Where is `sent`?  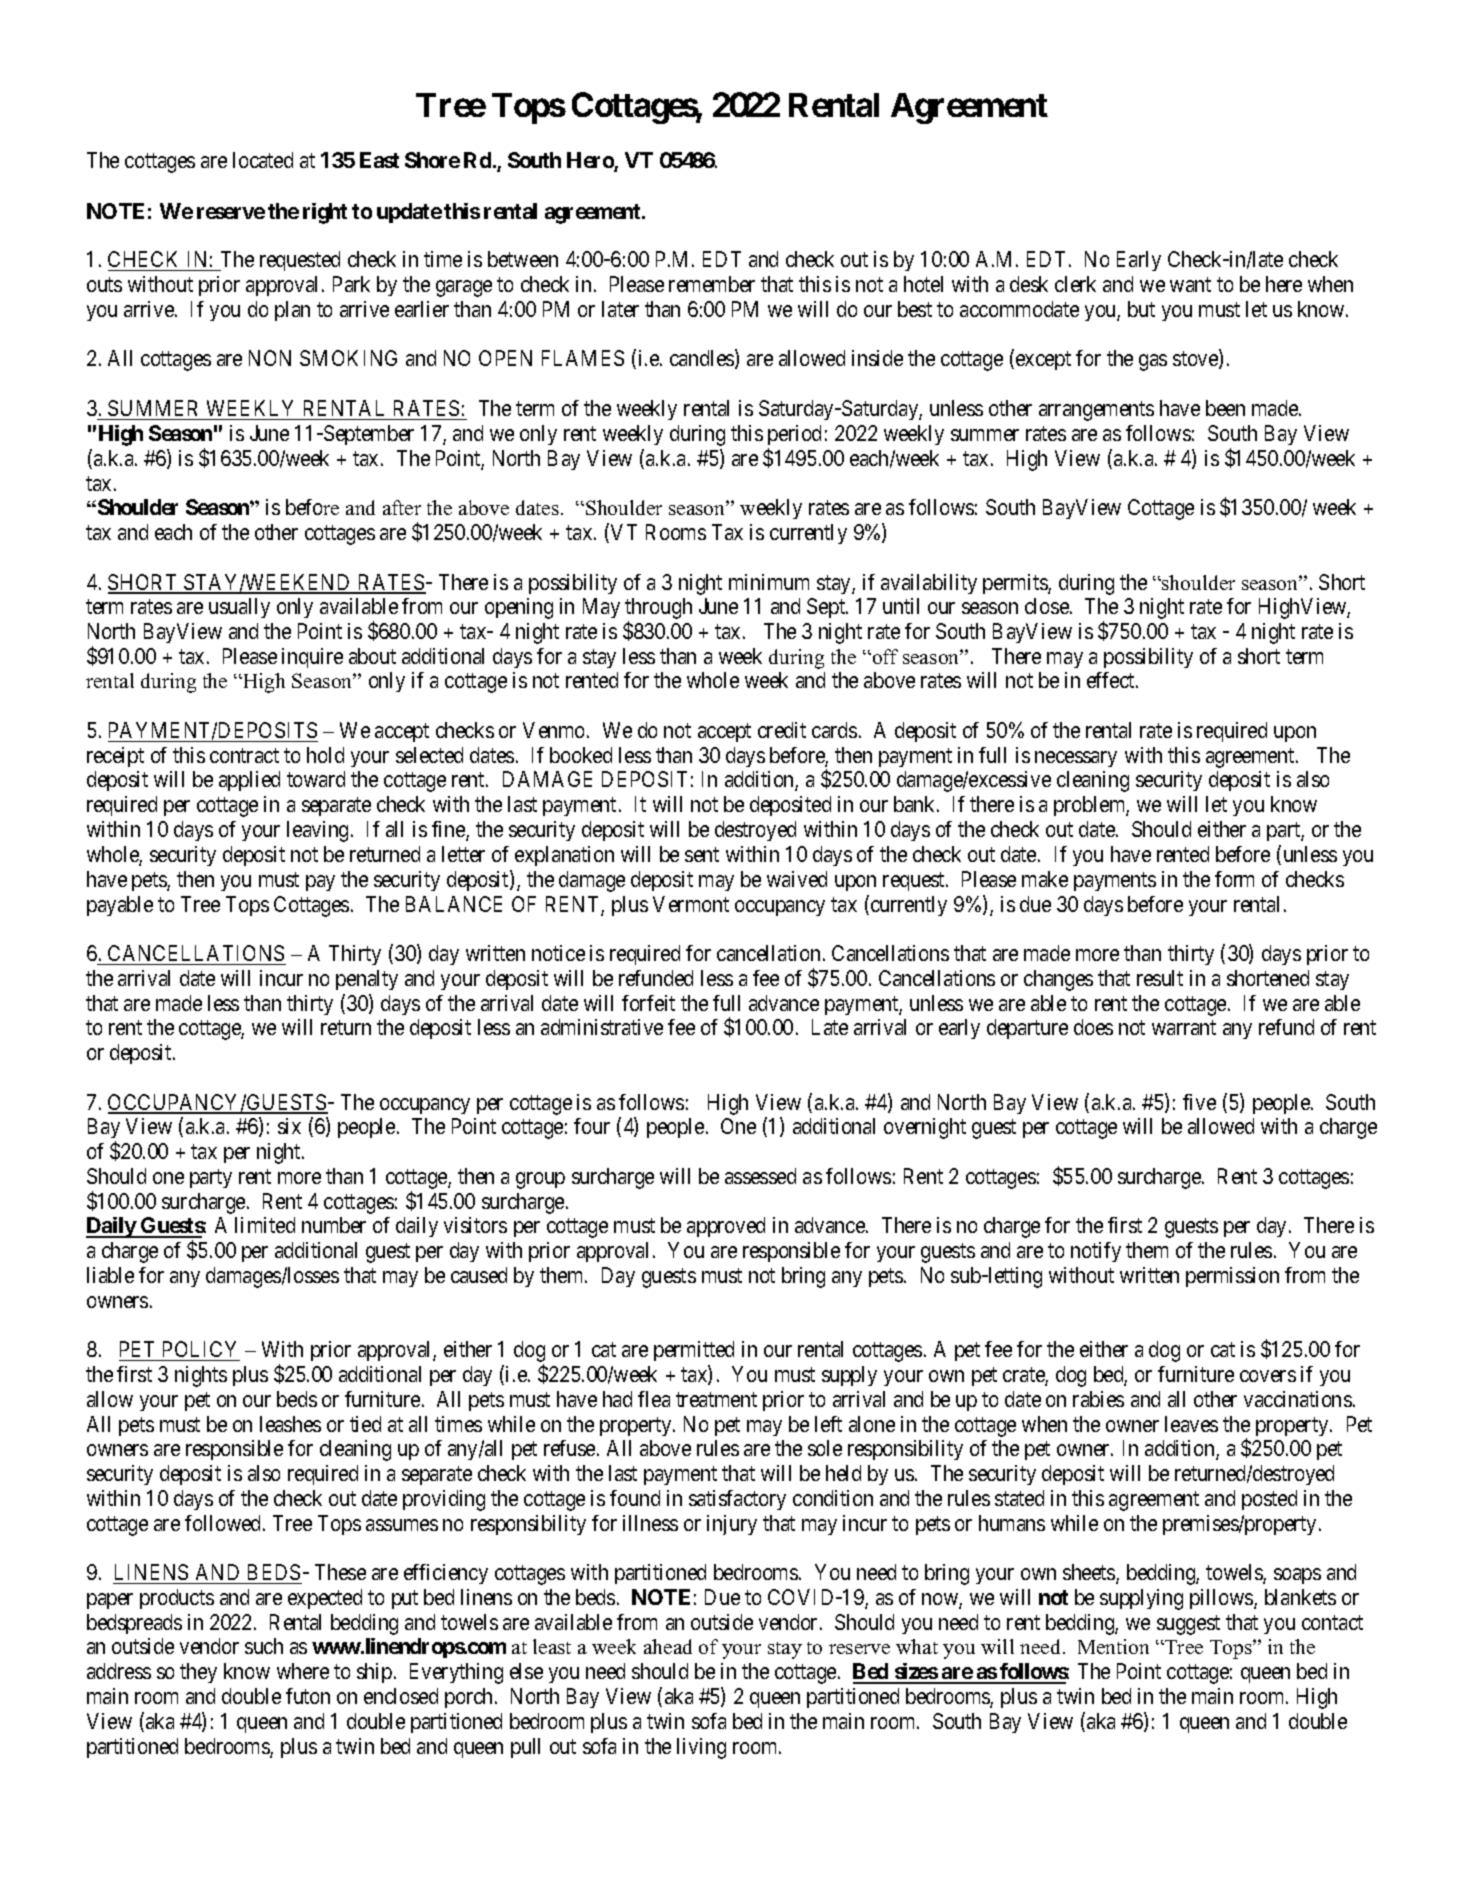 sent is located at coordinates (702, 854).
